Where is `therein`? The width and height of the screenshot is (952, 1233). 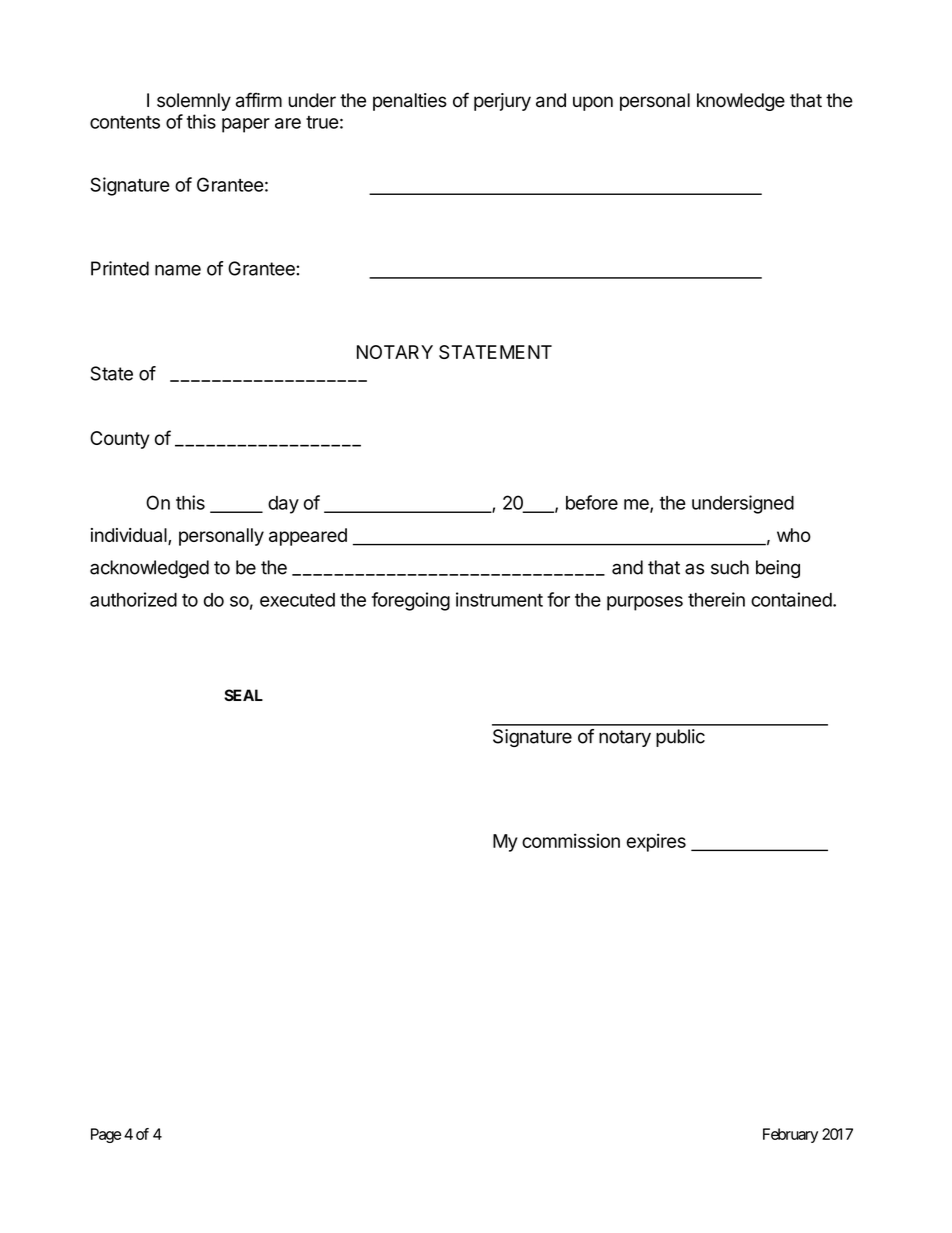
therein is located at coordinates (716, 599).
